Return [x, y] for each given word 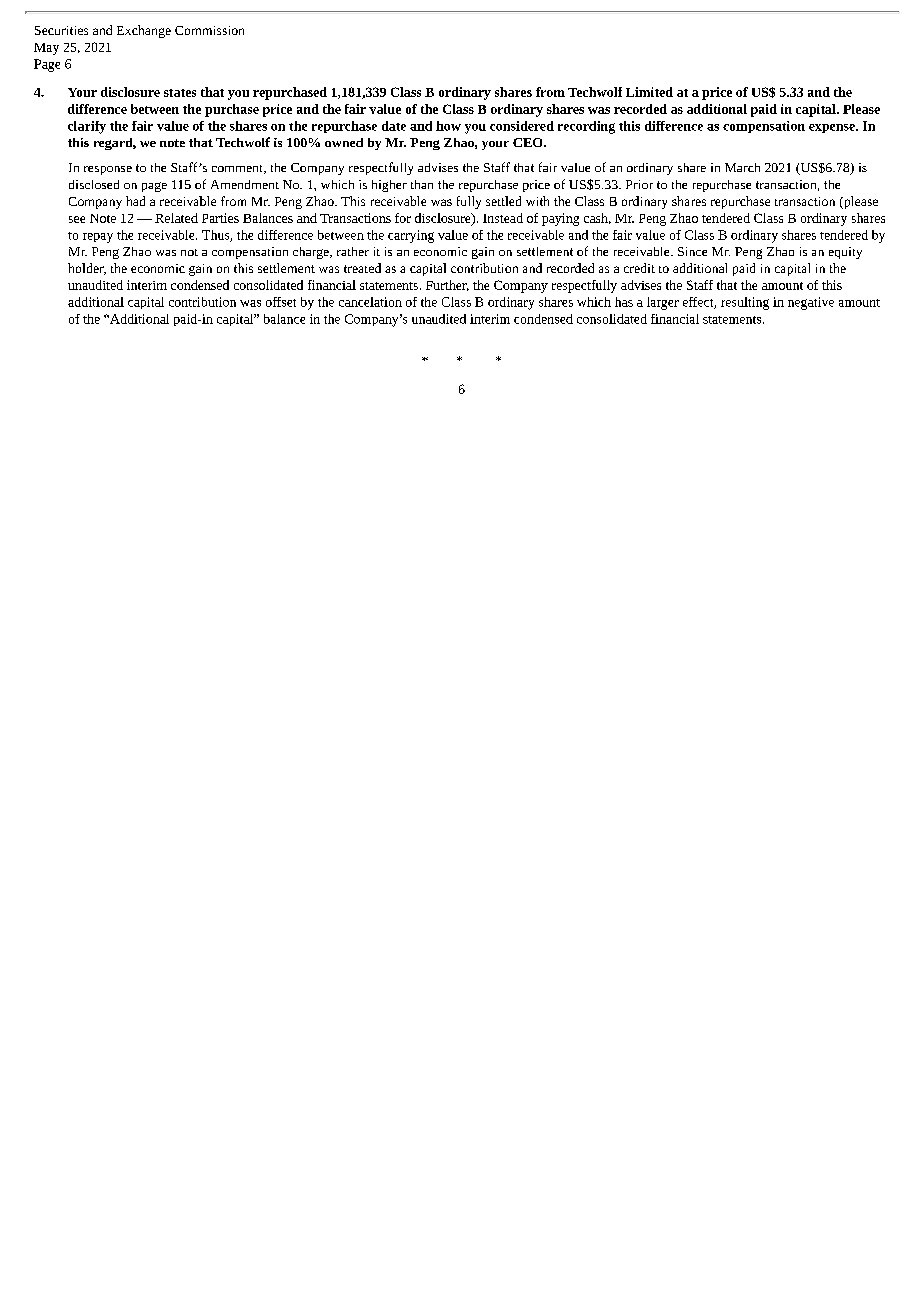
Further [447, 285]
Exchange [144, 31]
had [135, 201]
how [448, 126]
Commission [209, 30]
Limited [649, 92]
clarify [87, 127]
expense [833, 128]
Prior [639, 184]
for [403, 218]
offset [281, 302]
